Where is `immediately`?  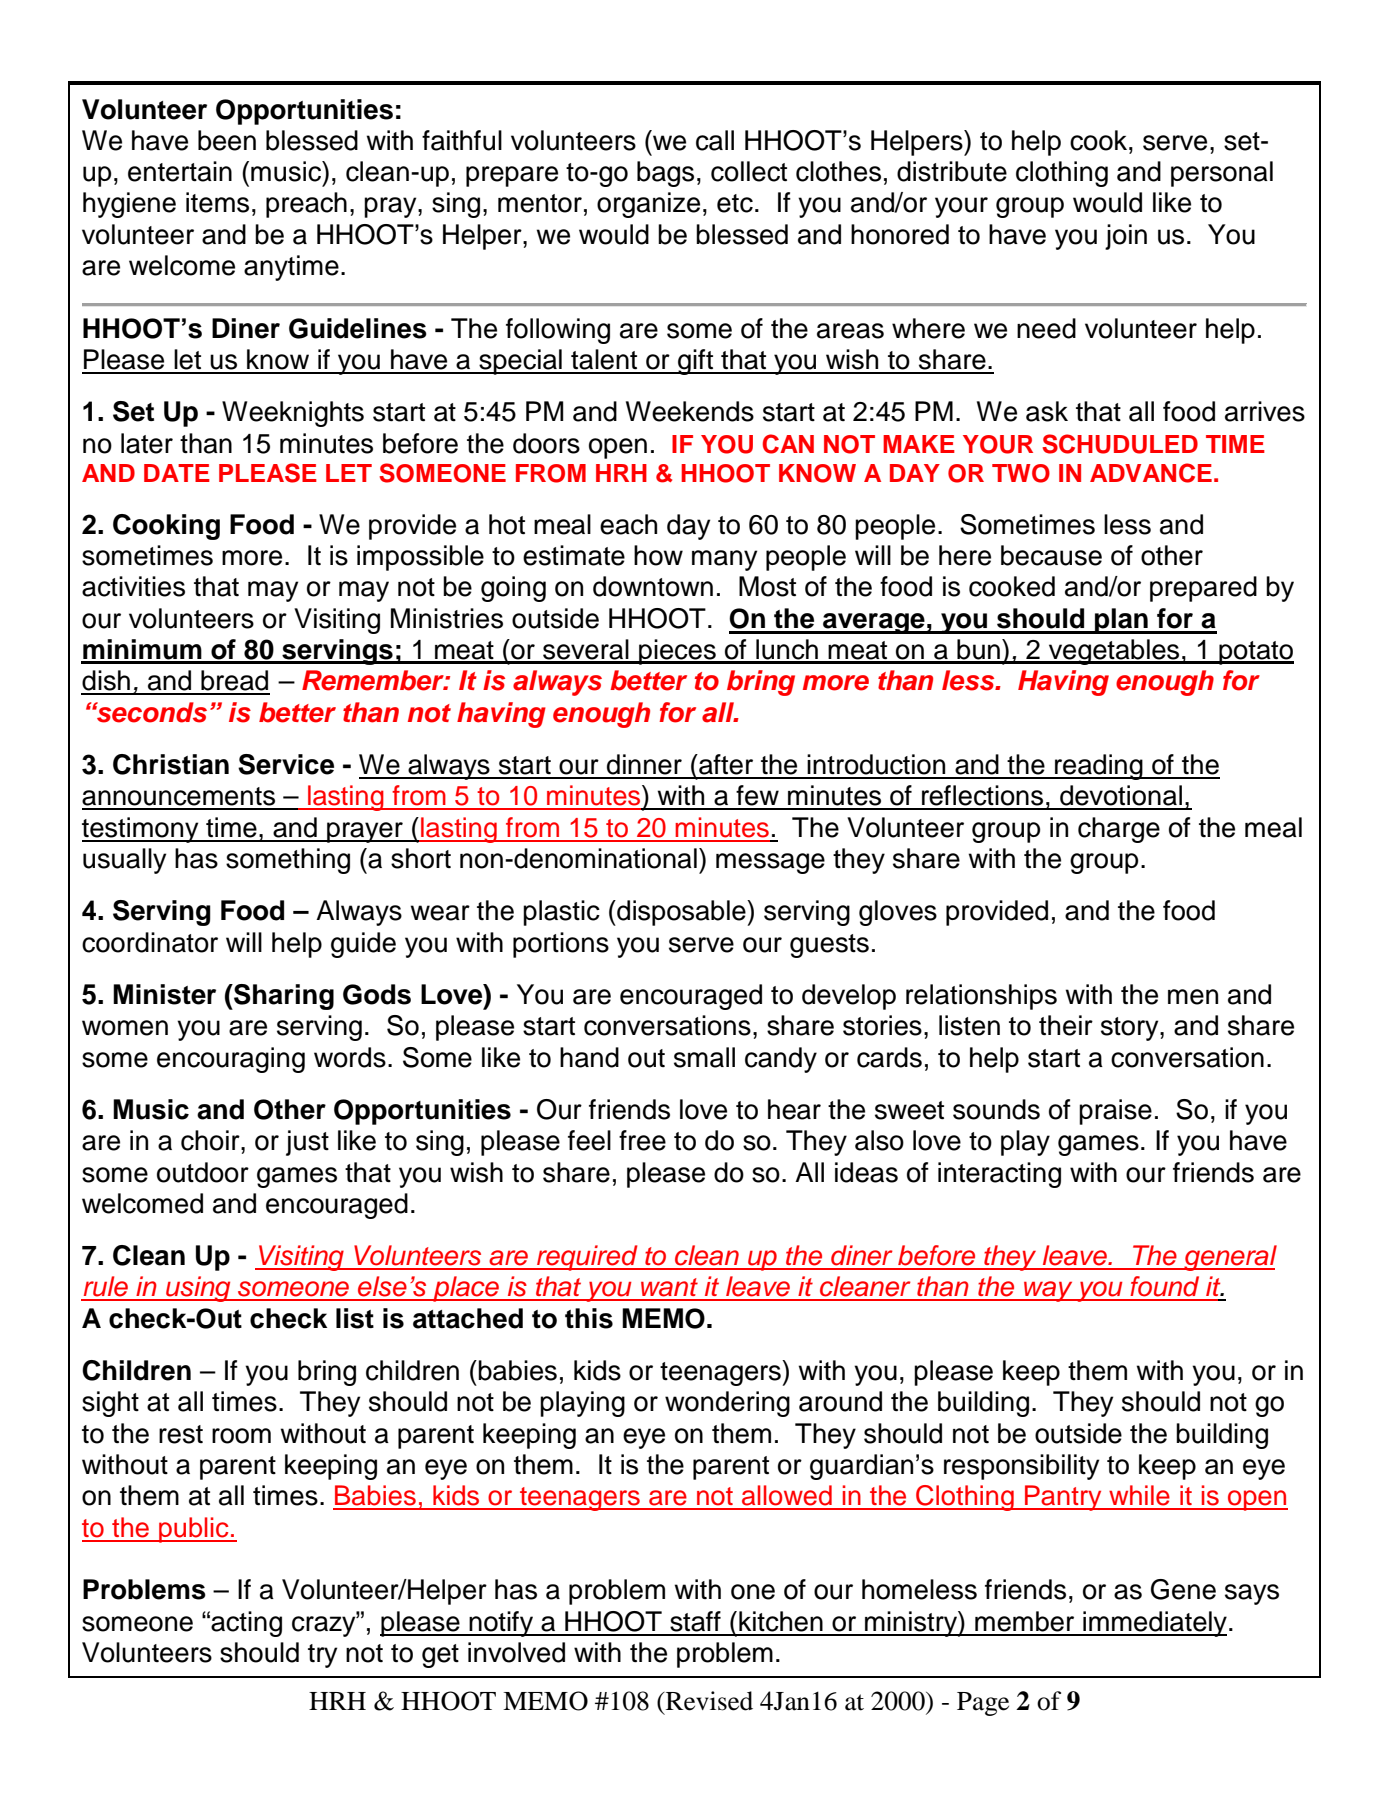 immediately is located at coordinates (1154, 1624).
